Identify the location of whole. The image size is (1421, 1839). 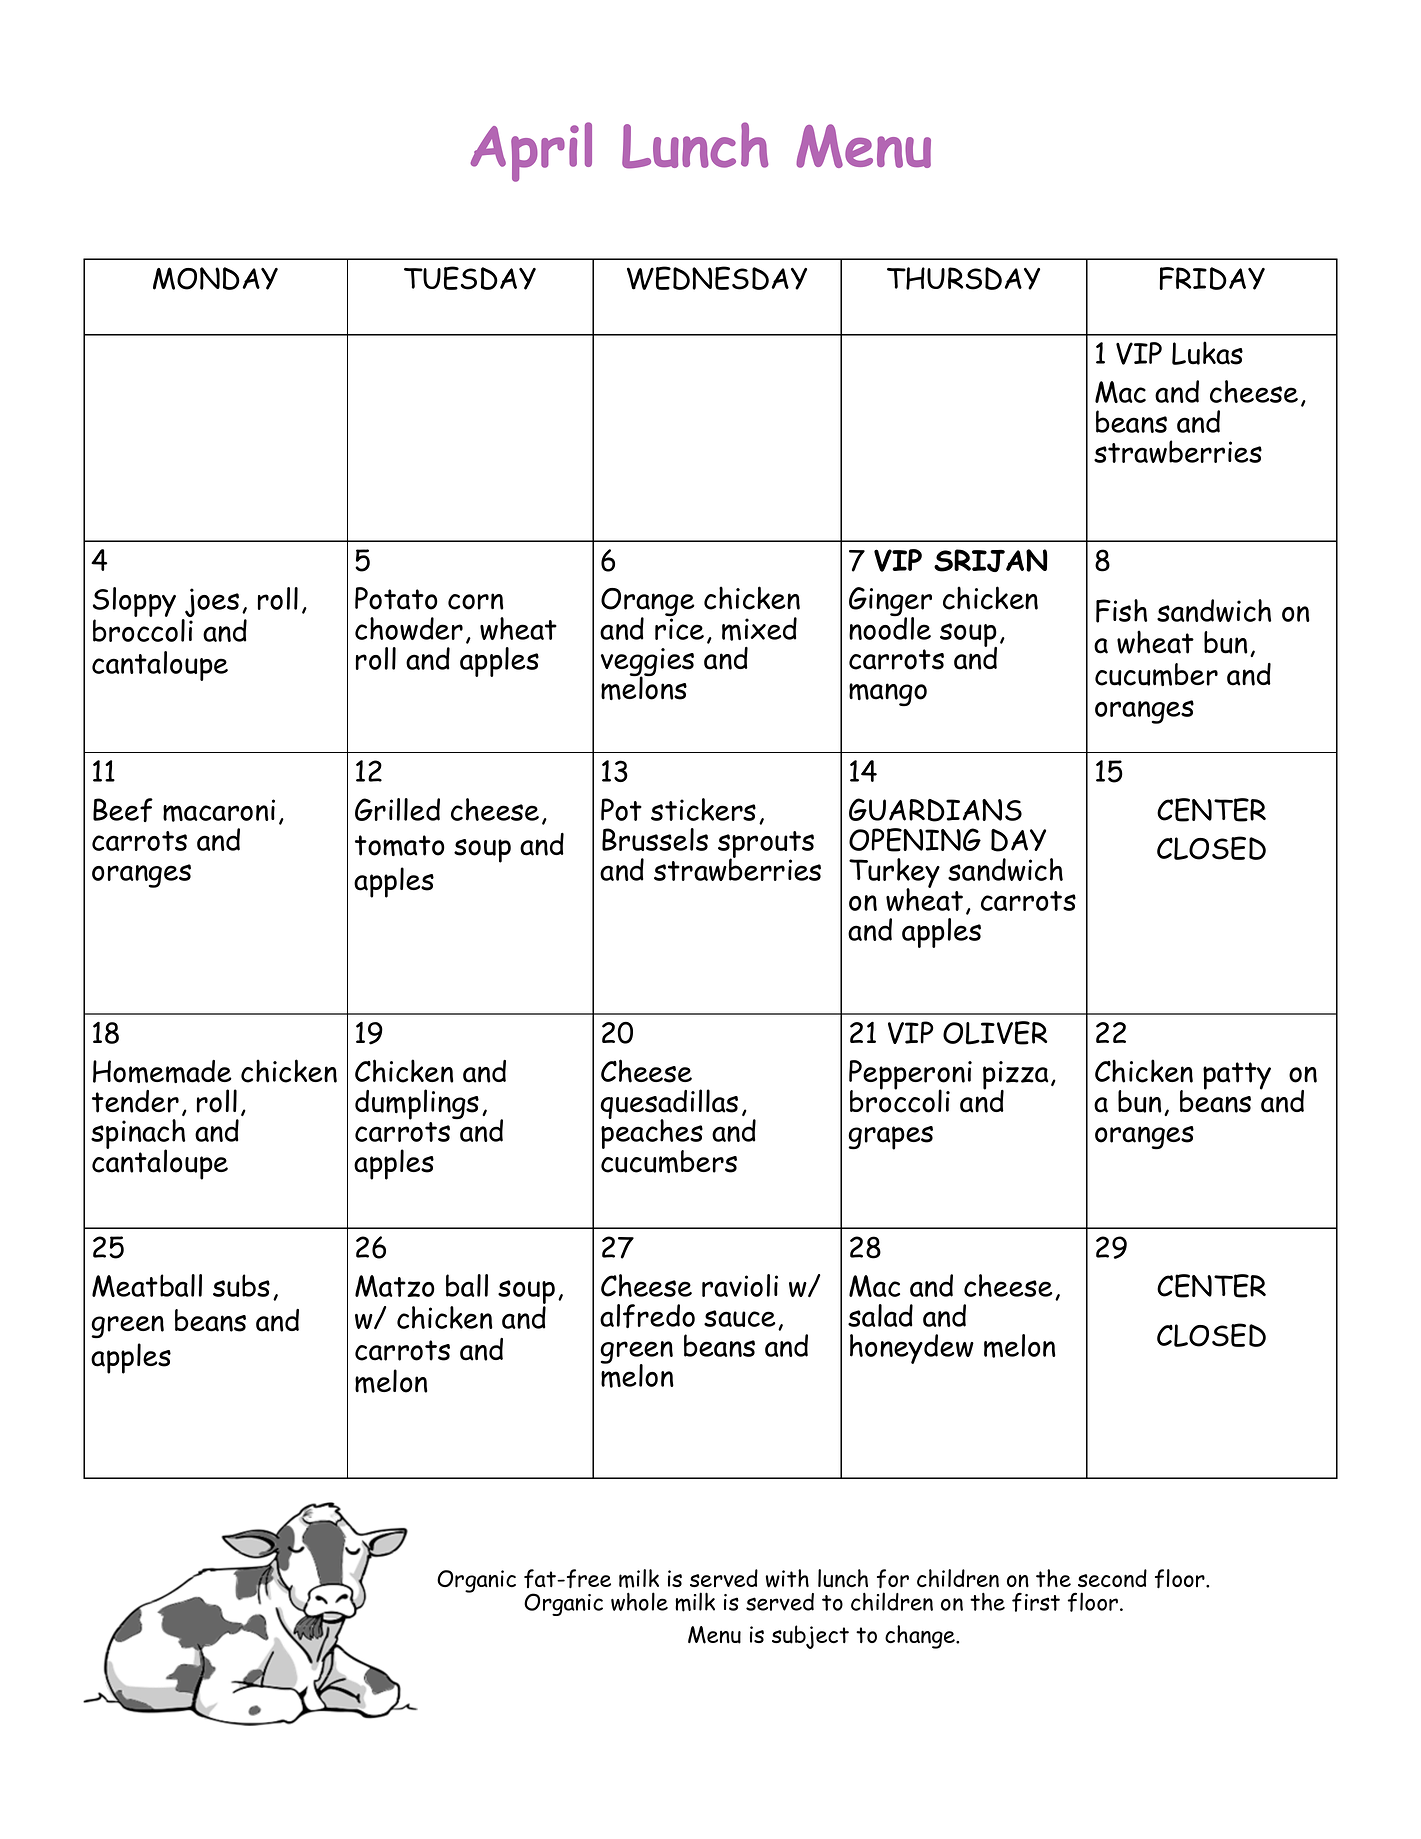
(639, 1601).
